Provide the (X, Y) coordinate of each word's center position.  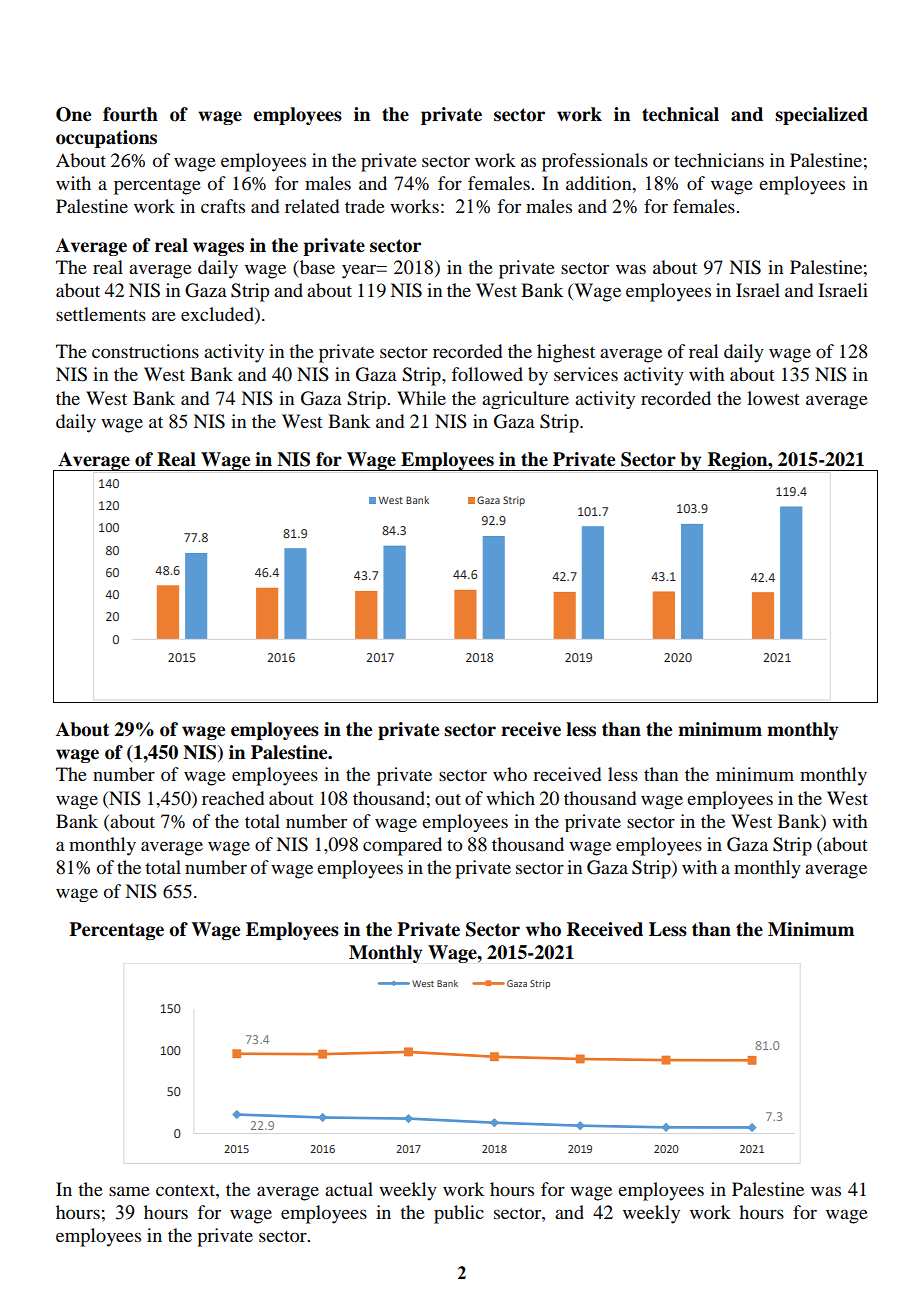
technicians (719, 160)
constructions (145, 351)
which (510, 798)
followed (487, 374)
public (459, 1214)
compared (402, 846)
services (586, 374)
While (421, 398)
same (129, 1191)
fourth (130, 114)
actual (349, 1189)
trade (365, 206)
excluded (218, 314)
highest (566, 353)
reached (233, 798)
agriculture (525, 400)
